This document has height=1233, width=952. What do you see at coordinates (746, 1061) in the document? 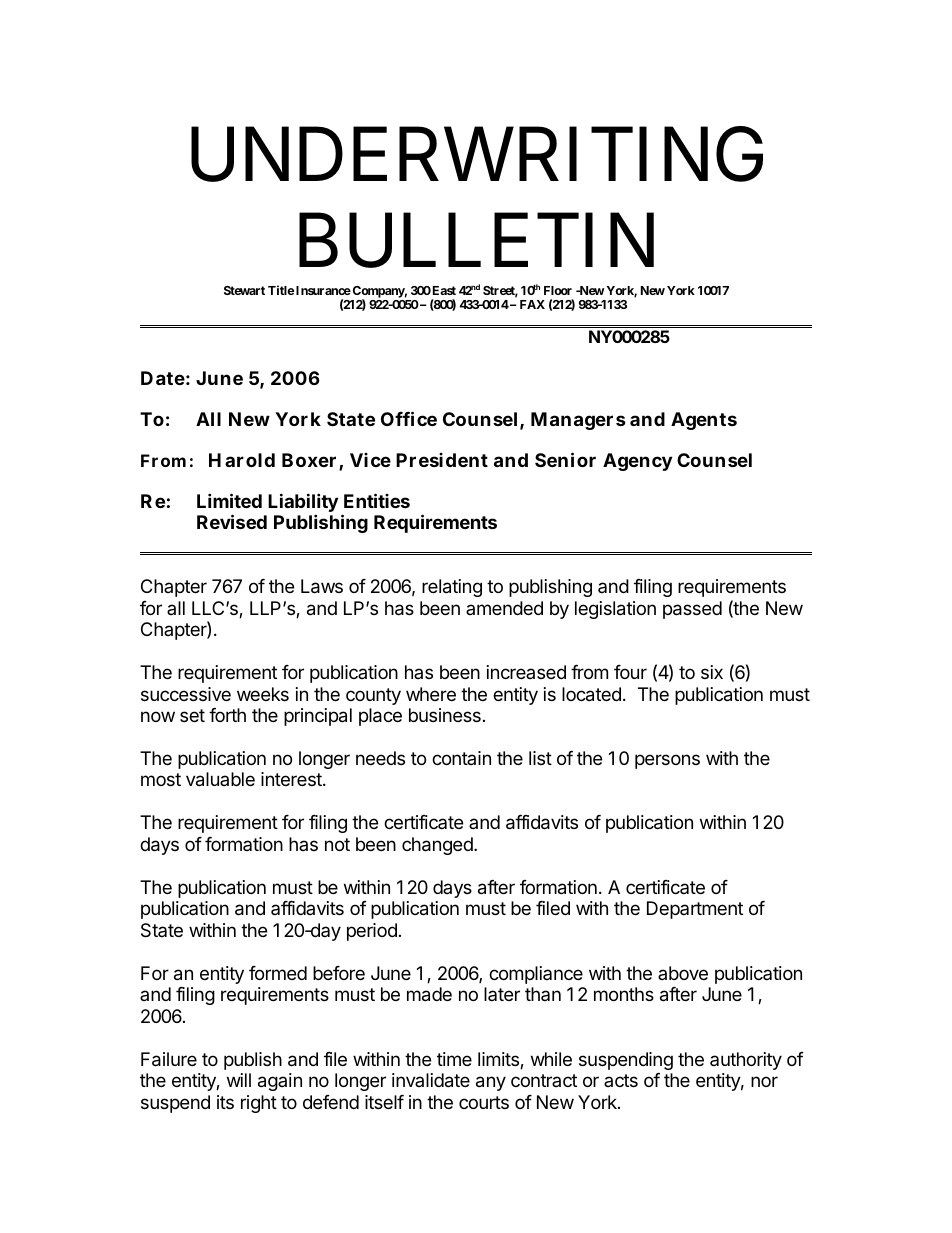
I see `authority` at bounding box center [746, 1061].
